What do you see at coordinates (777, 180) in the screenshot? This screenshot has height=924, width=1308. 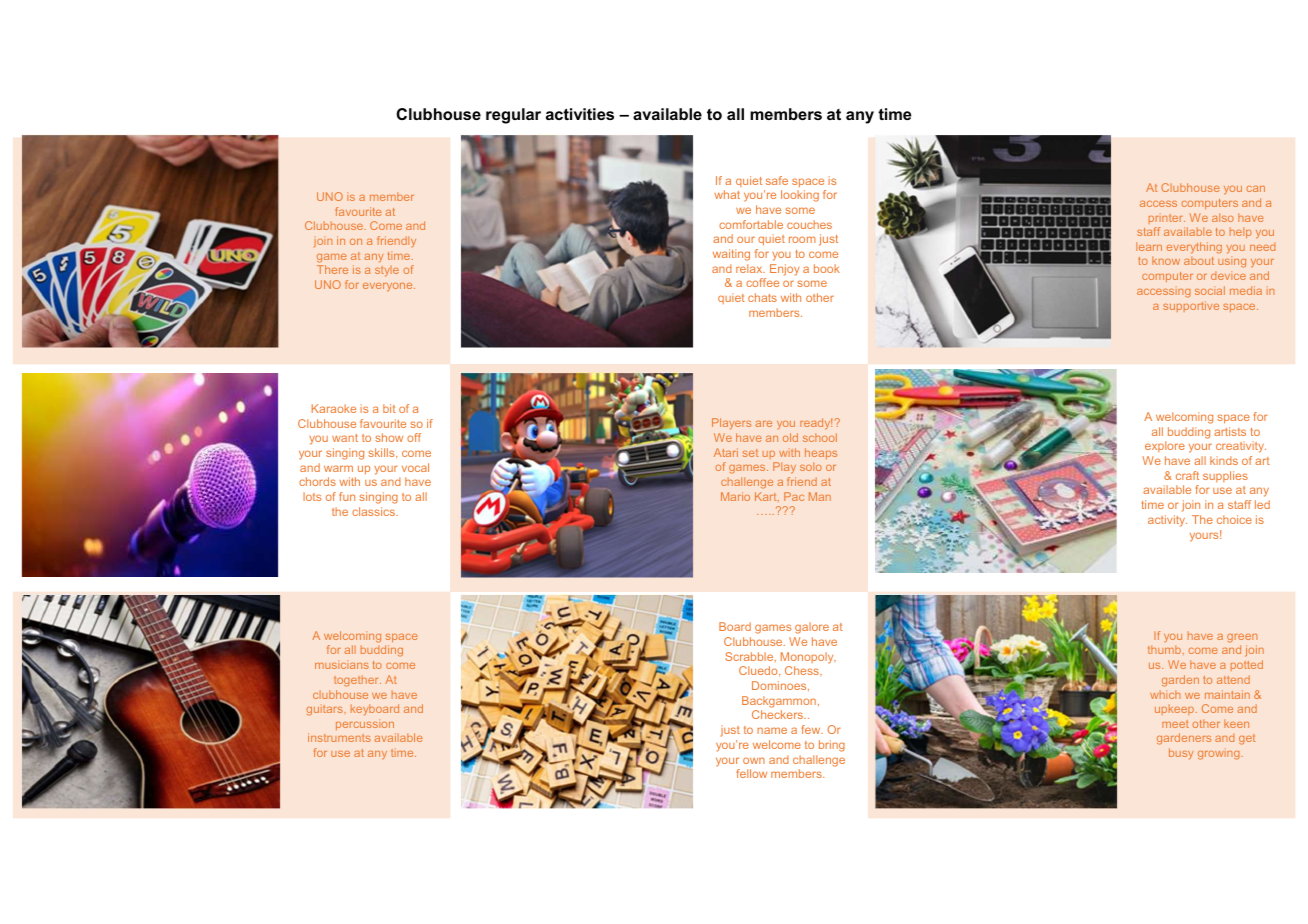 I see `safe` at bounding box center [777, 180].
